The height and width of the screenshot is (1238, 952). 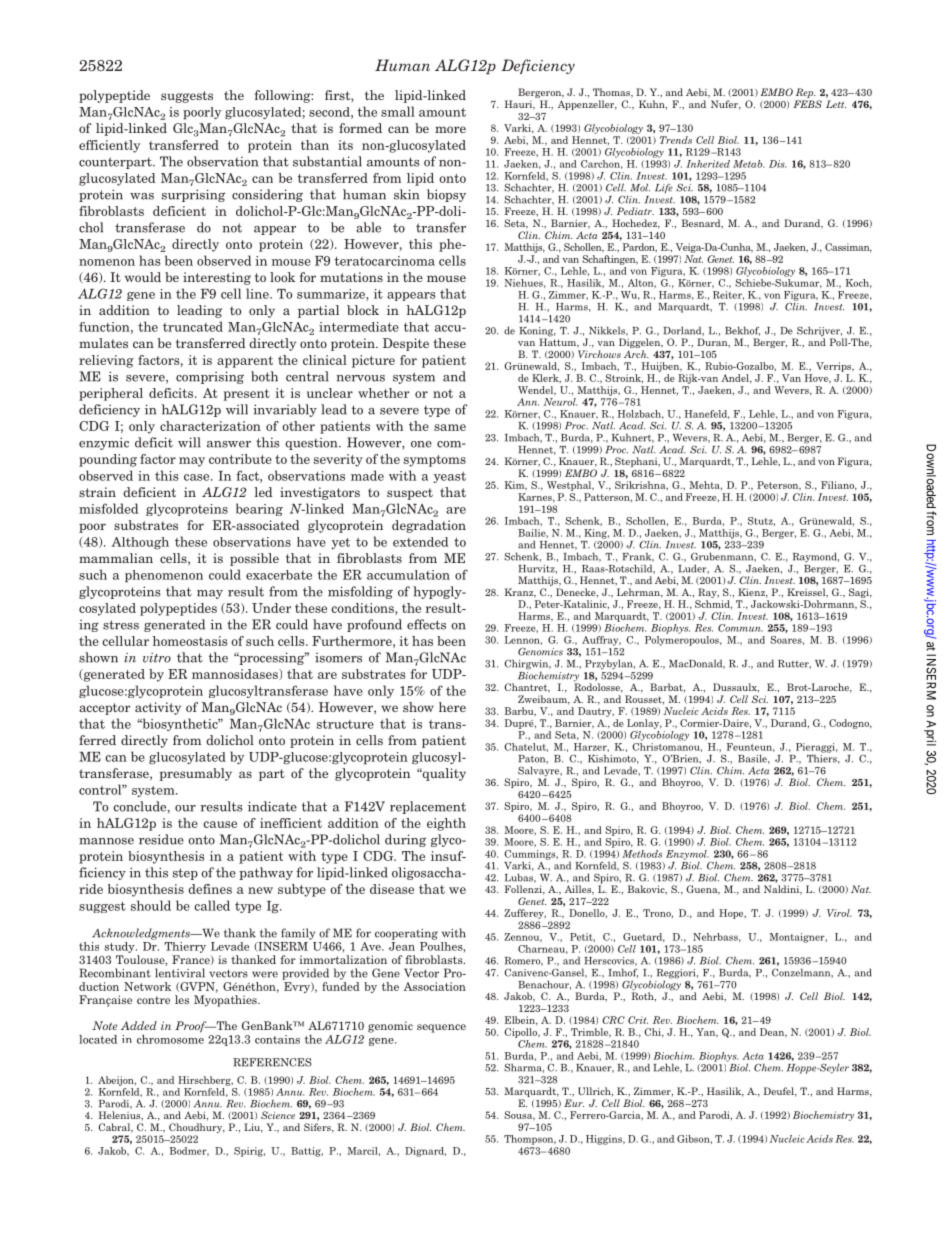 I want to click on called, so click(x=212, y=905).
